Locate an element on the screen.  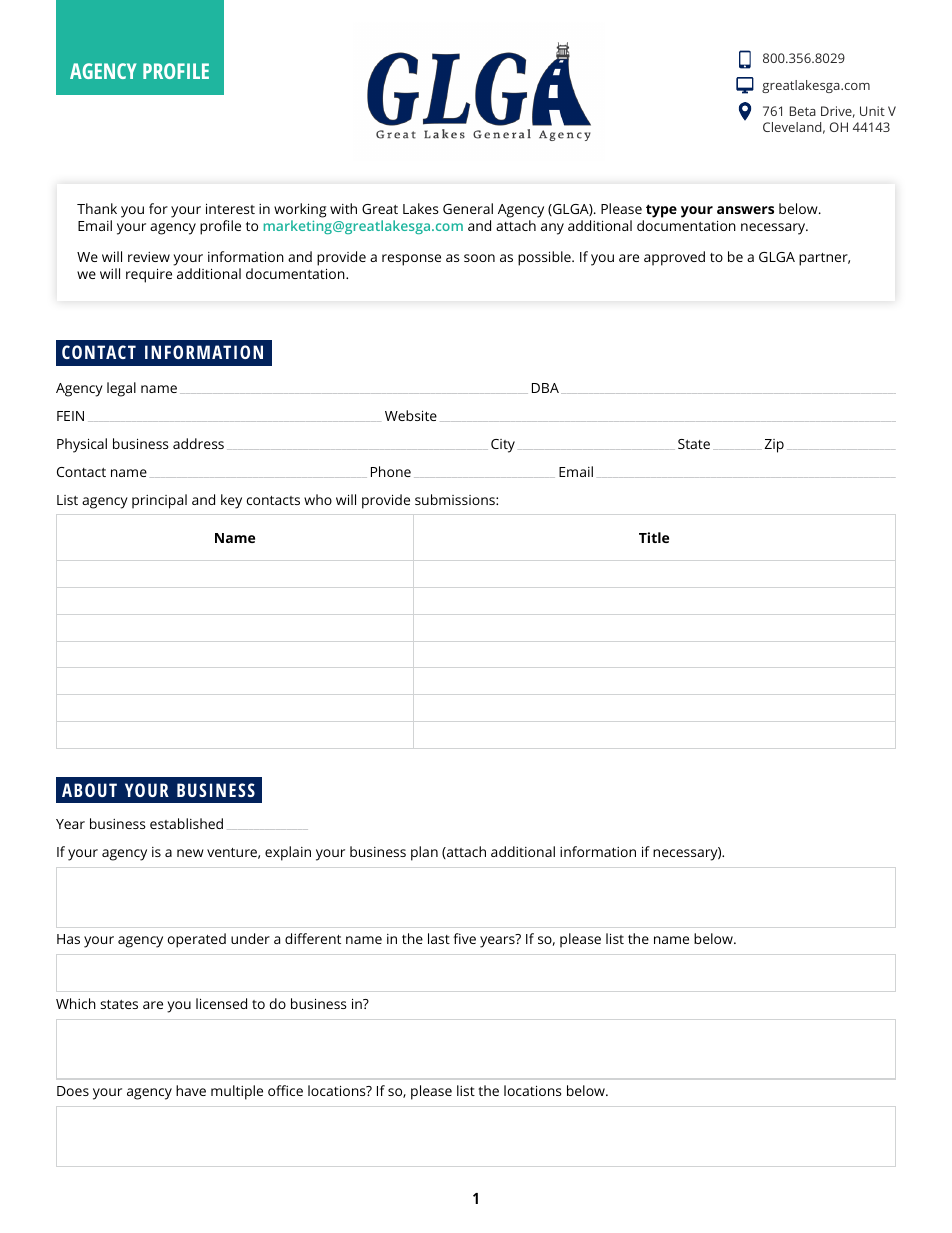
submissions is located at coordinates (456, 499).
